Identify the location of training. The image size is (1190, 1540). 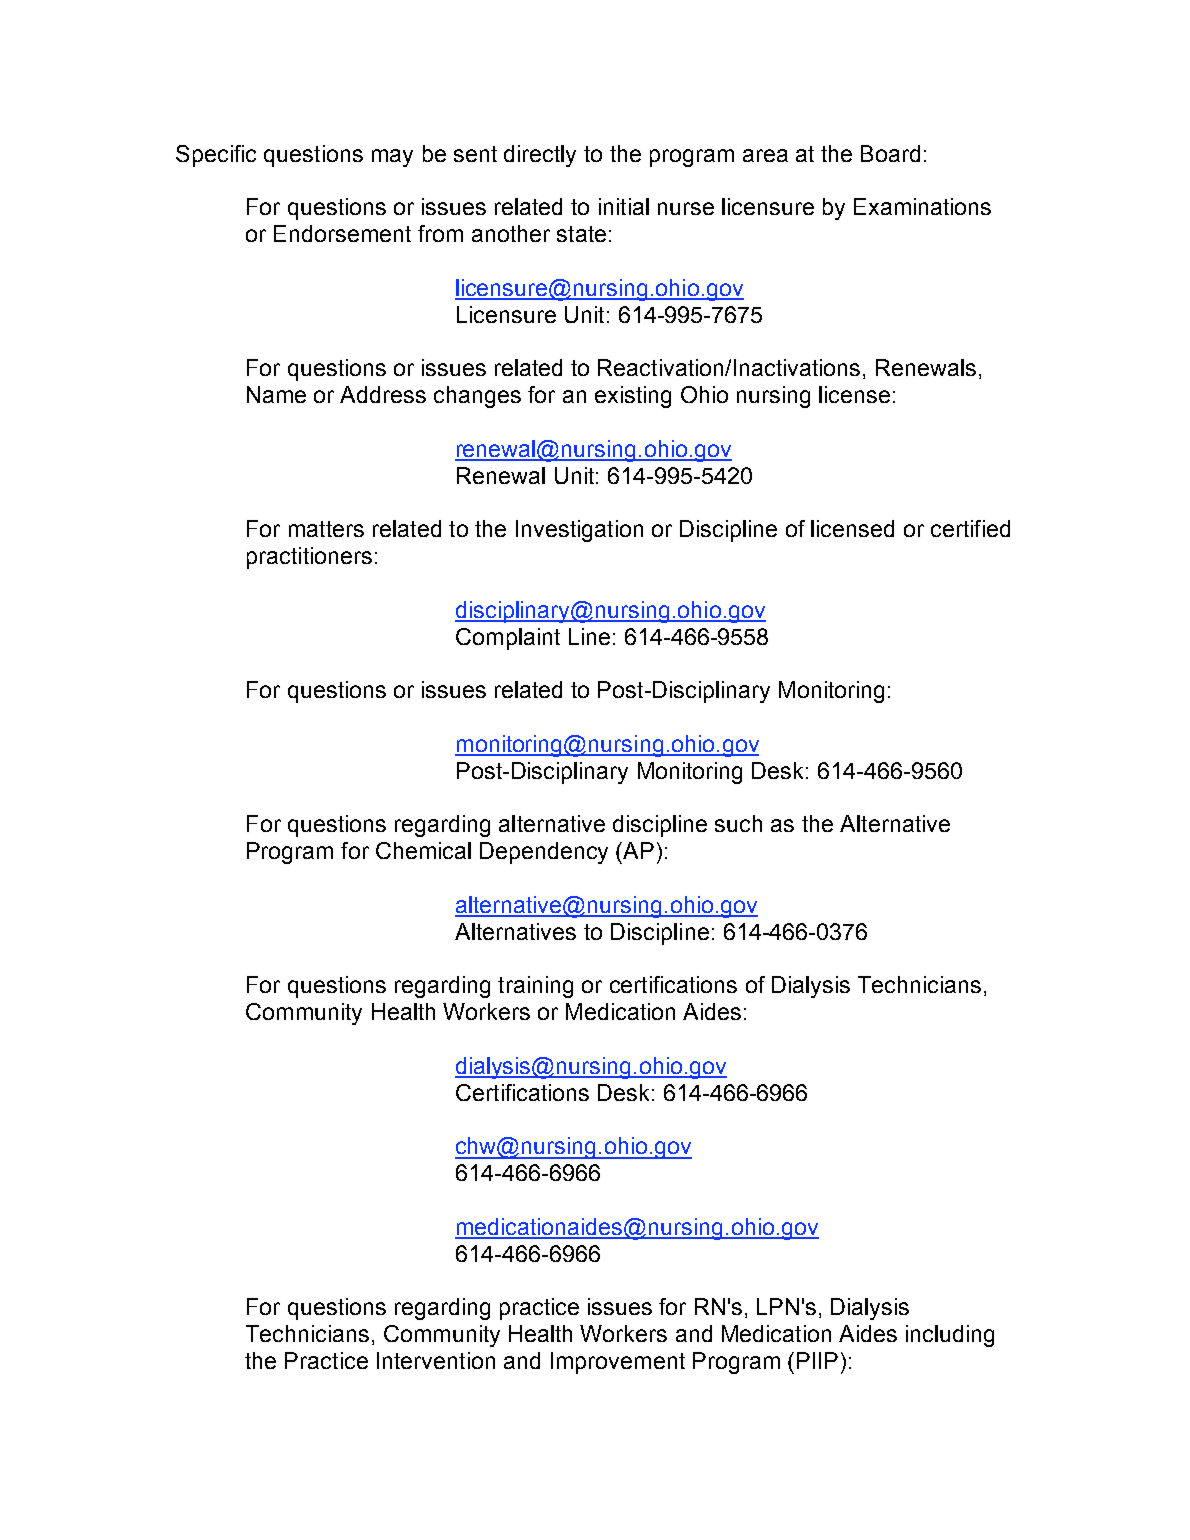
(535, 987).
